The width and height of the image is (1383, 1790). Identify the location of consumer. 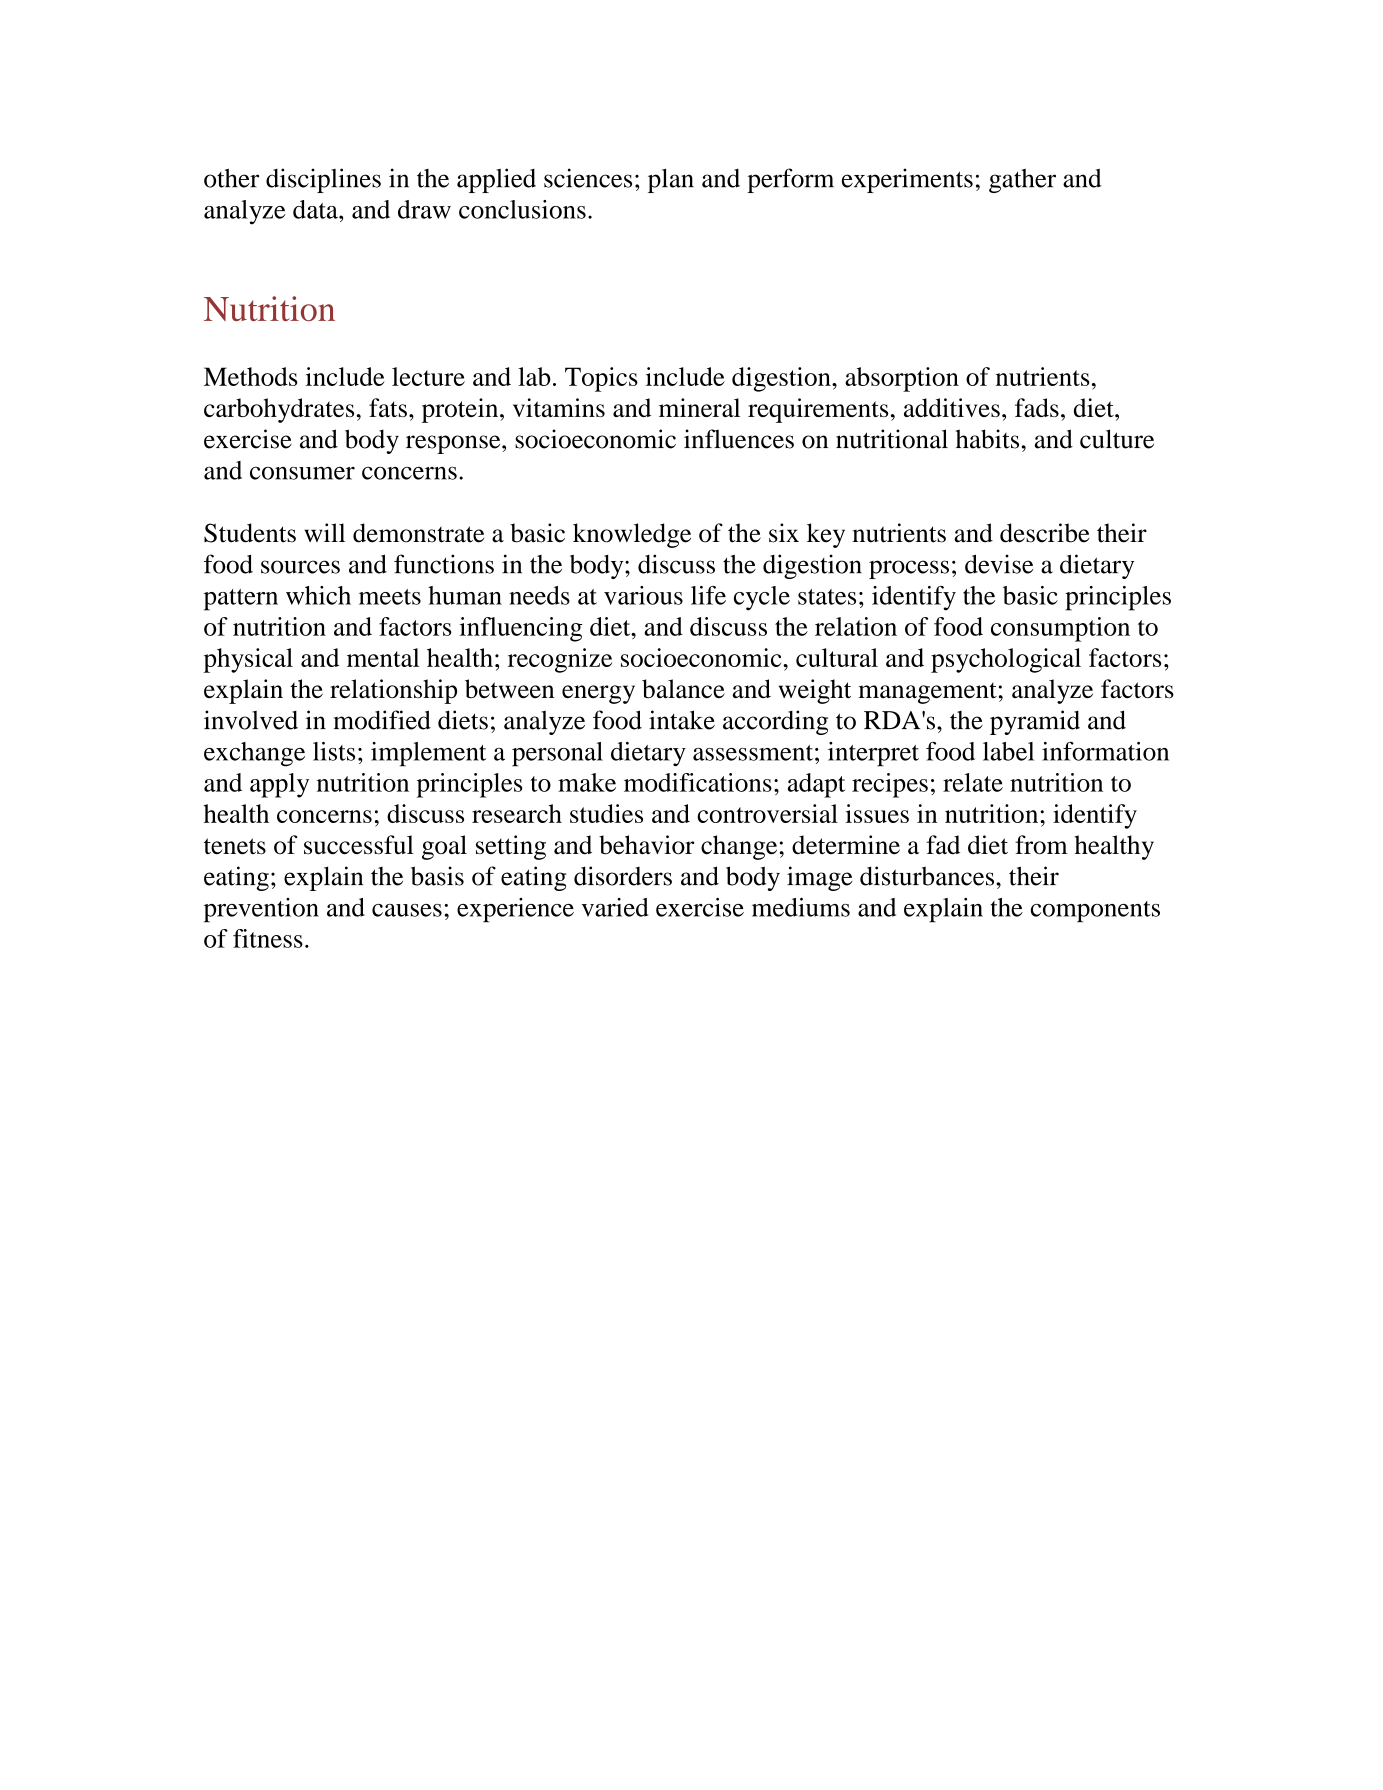
(302, 473).
